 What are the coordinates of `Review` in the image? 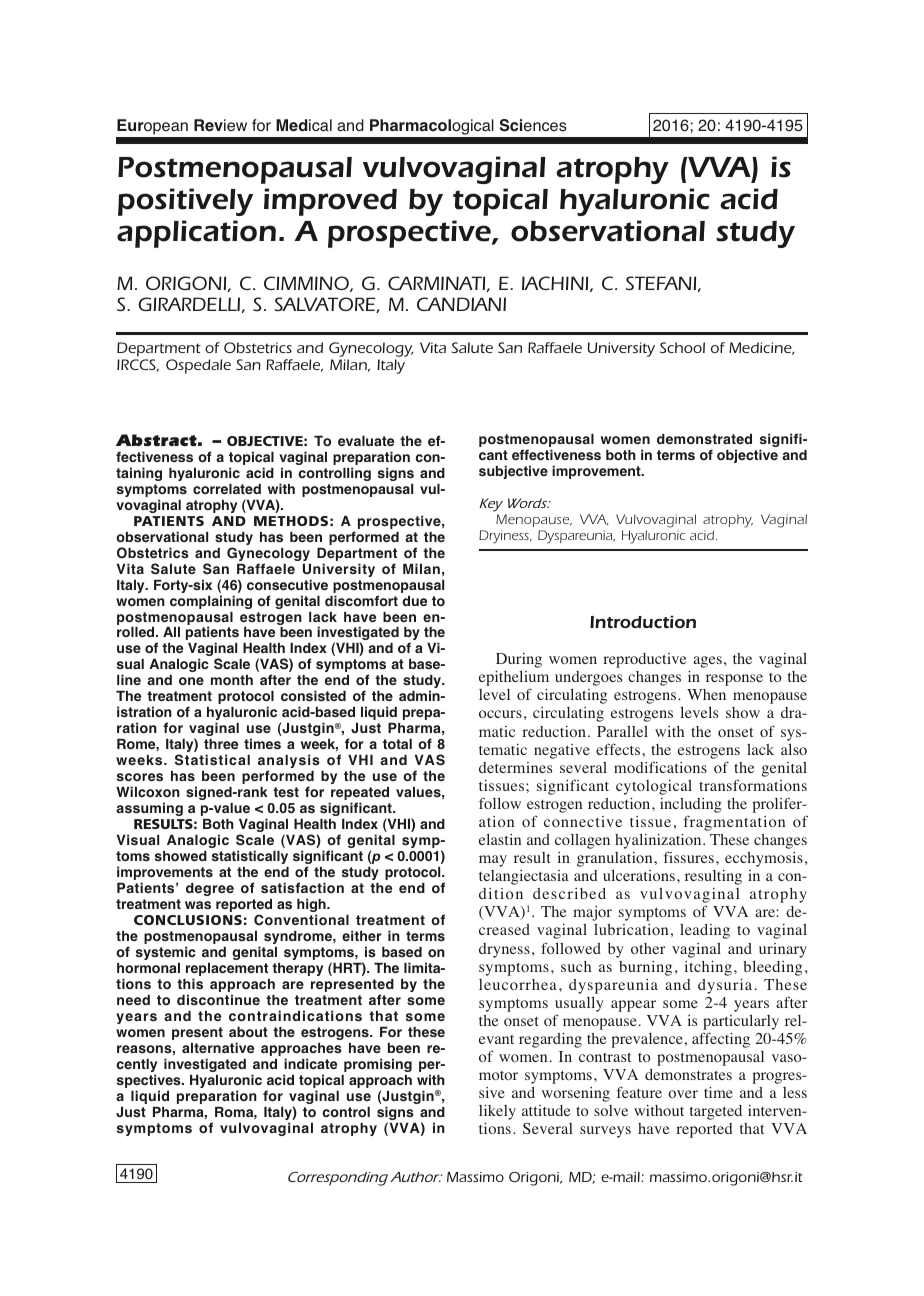 It's located at (220, 125).
